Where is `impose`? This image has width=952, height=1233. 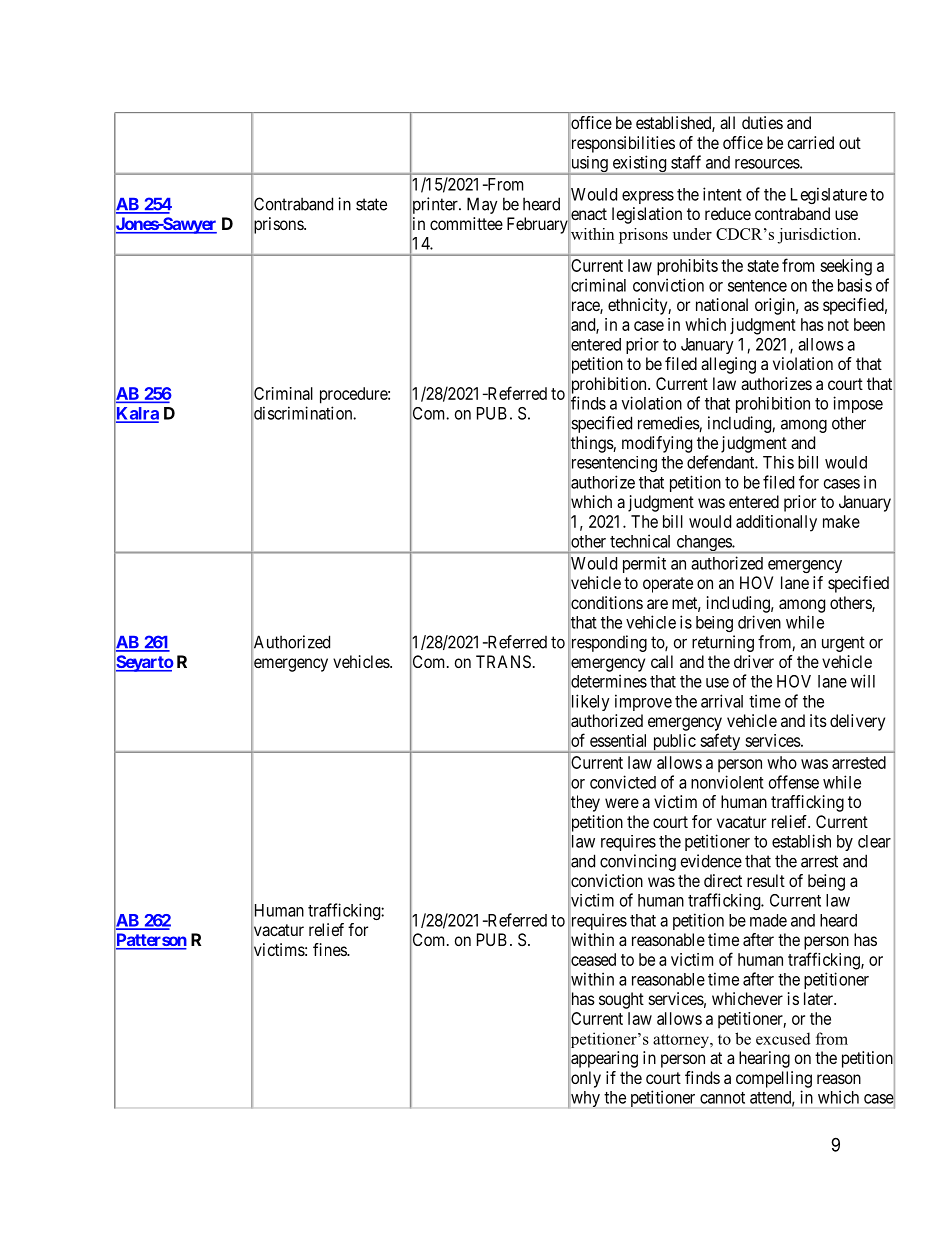
impose is located at coordinates (858, 404).
